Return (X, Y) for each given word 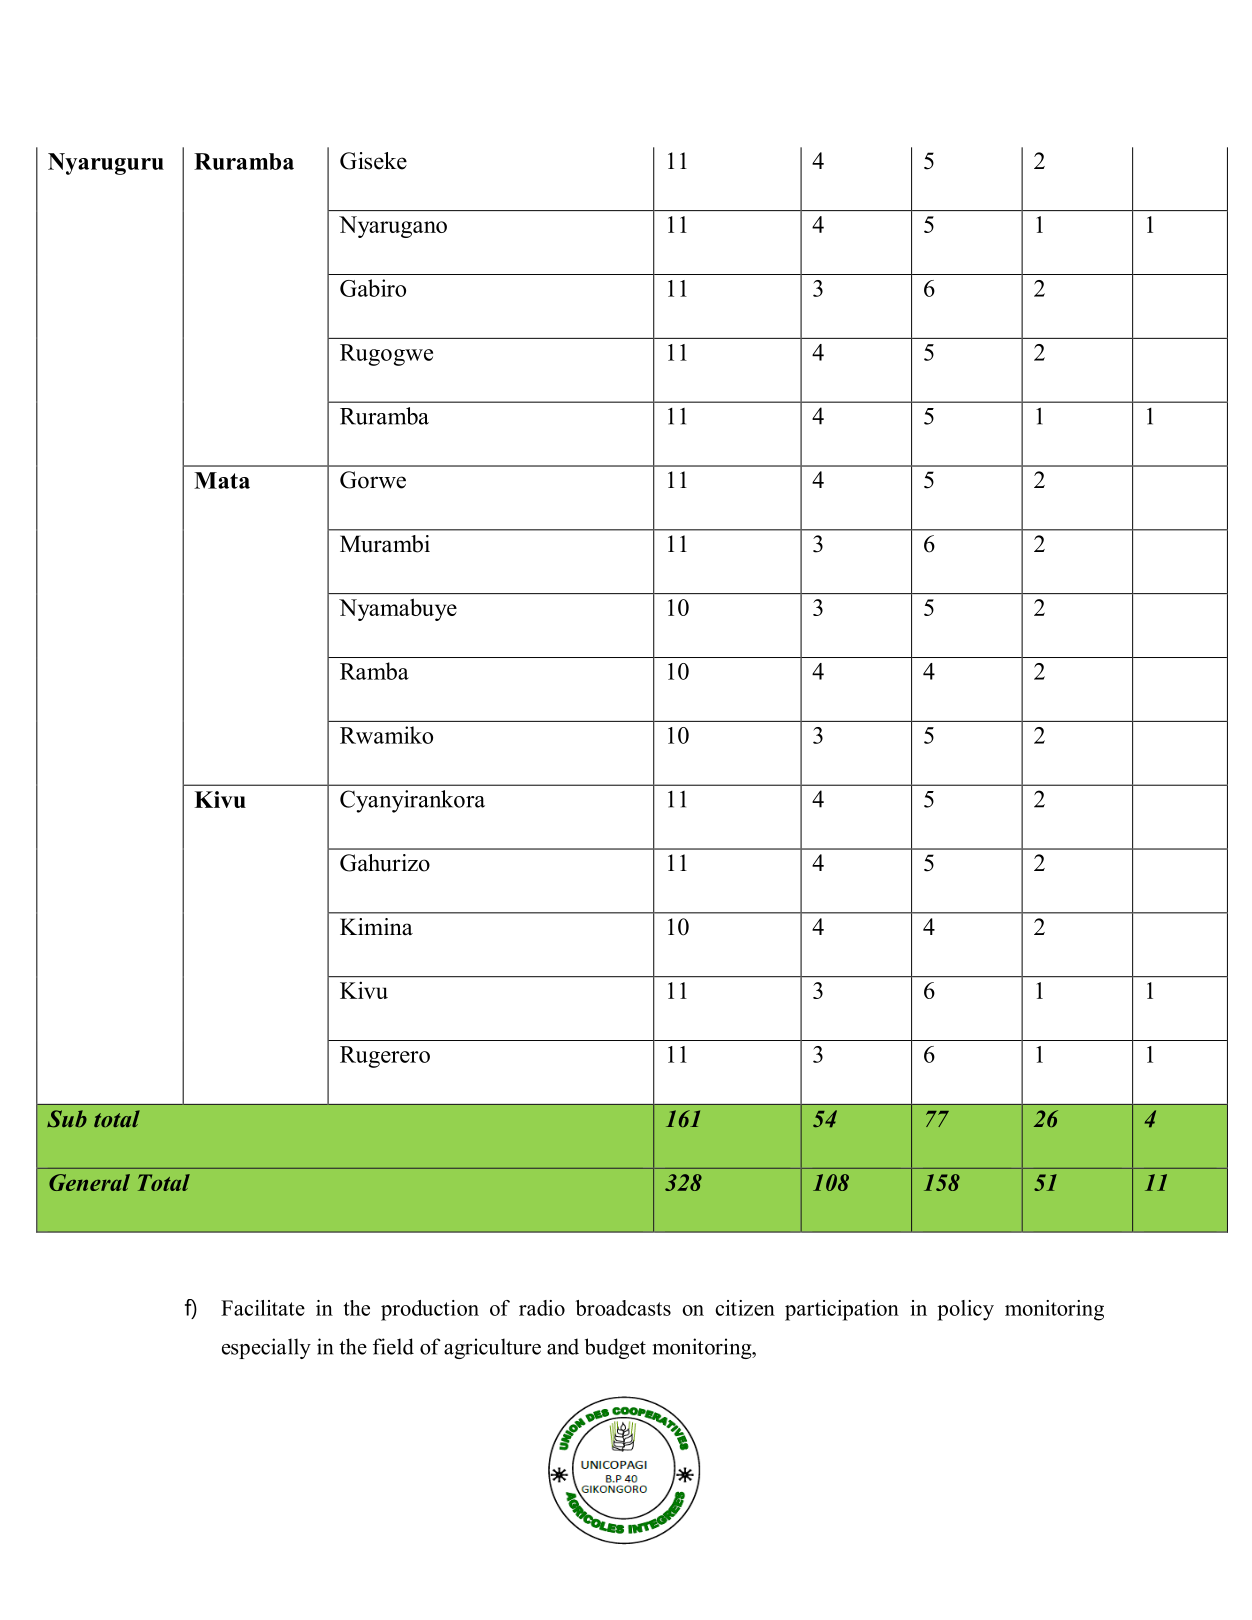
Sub (67, 1119)
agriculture (492, 1348)
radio (542, 1308)
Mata (222, 480)
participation (842, 1310)
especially (266, 1348)
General (89, 1182)
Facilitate (263, 1308)
